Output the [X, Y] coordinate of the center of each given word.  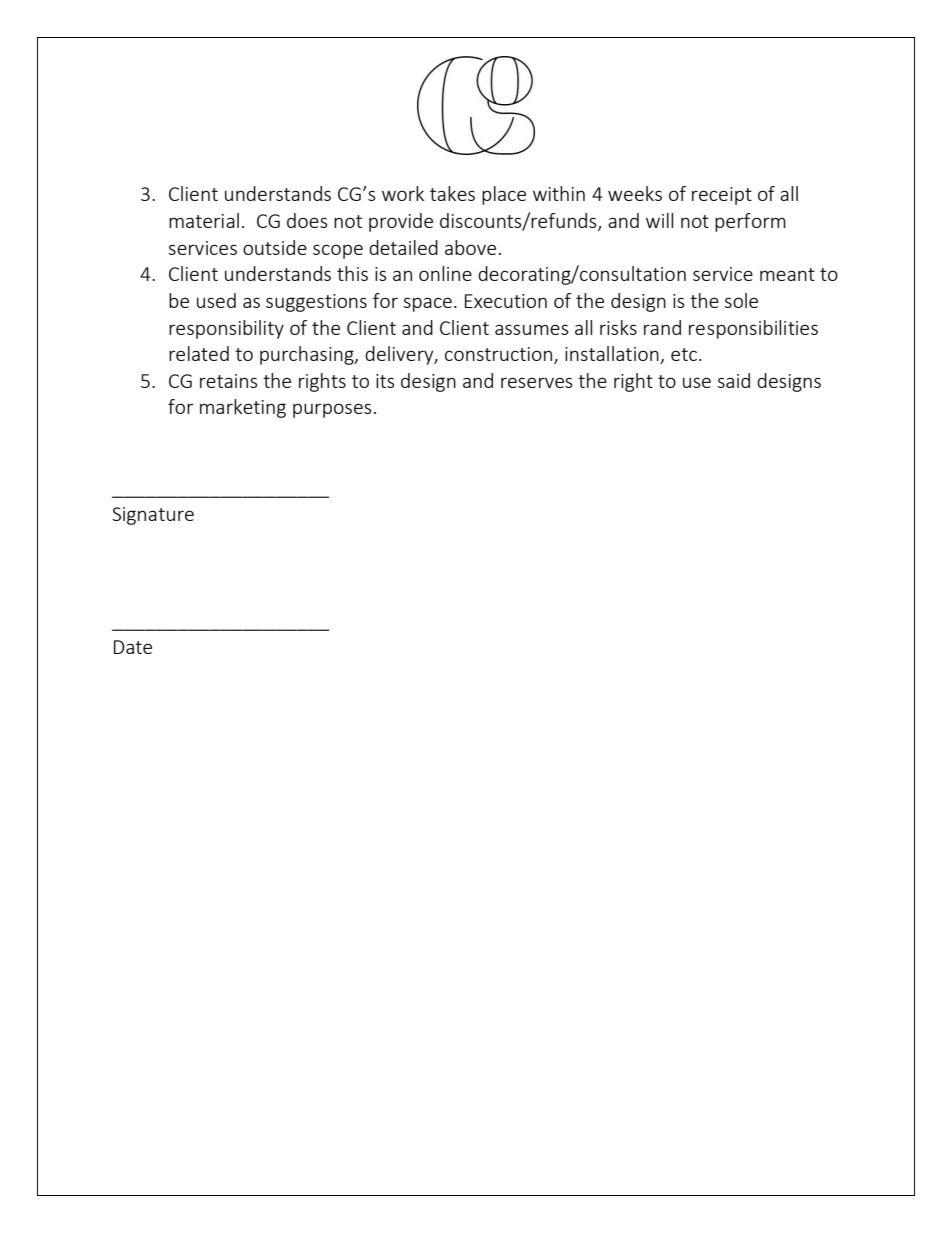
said [734, 380]
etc [684, 354]
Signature [153, 516]
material [204, 220]
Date [133, 647]
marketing [243, 408]
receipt [722, 196]
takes [452, 193]
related [199, 353]
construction [500, 355]
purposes [332, 410]
